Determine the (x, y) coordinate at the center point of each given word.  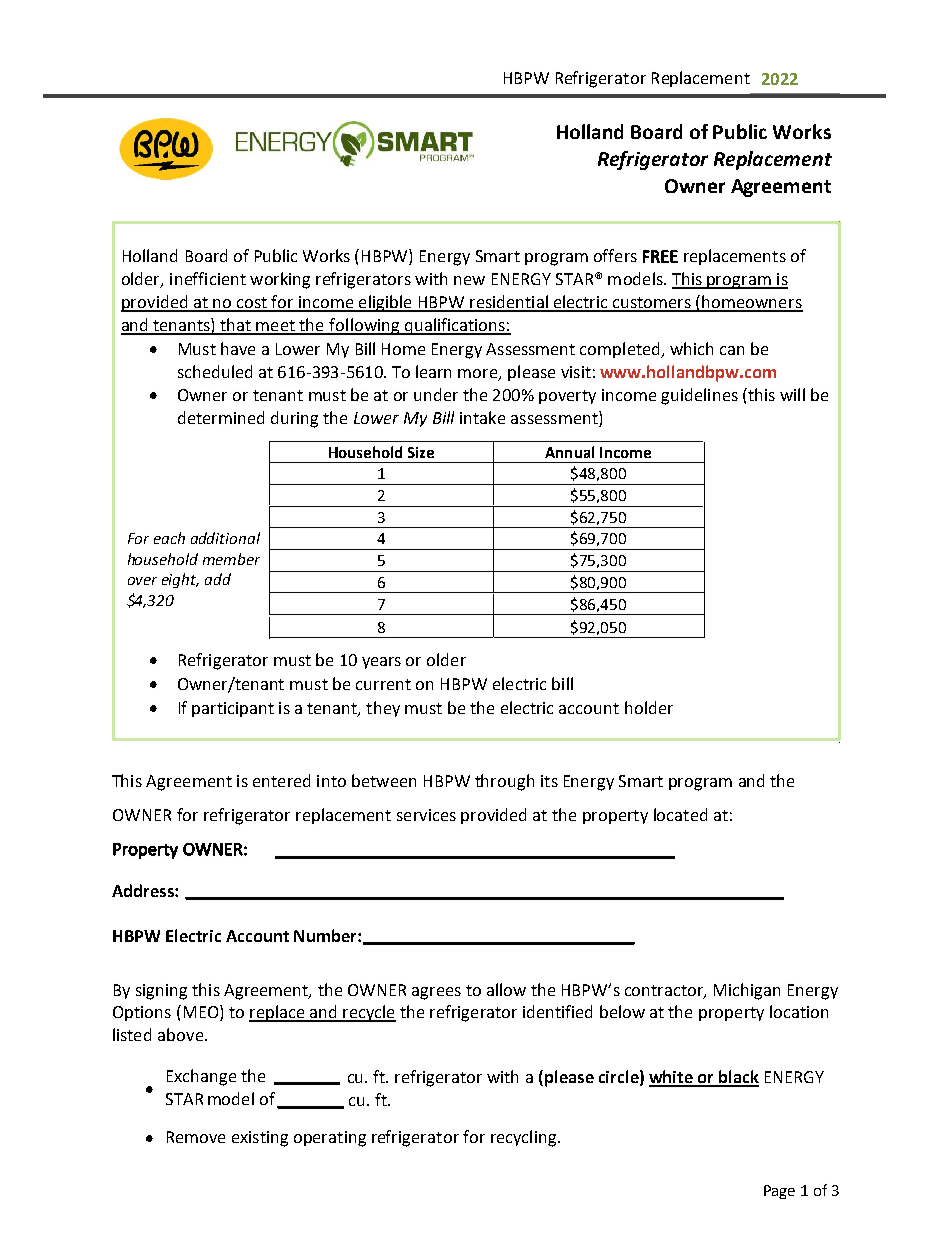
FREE (660, 256)
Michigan (747, 991)
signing (161, 992)
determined (221, 417)
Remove (196, 1137)
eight (180, 580)
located (680, 814)
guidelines (699, 396)
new (469, 280)
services (426, 815)
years (381, 663)
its (549, 781)
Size (421, 452)
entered (281, 780)
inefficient (208, 278)
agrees (436, 993)
